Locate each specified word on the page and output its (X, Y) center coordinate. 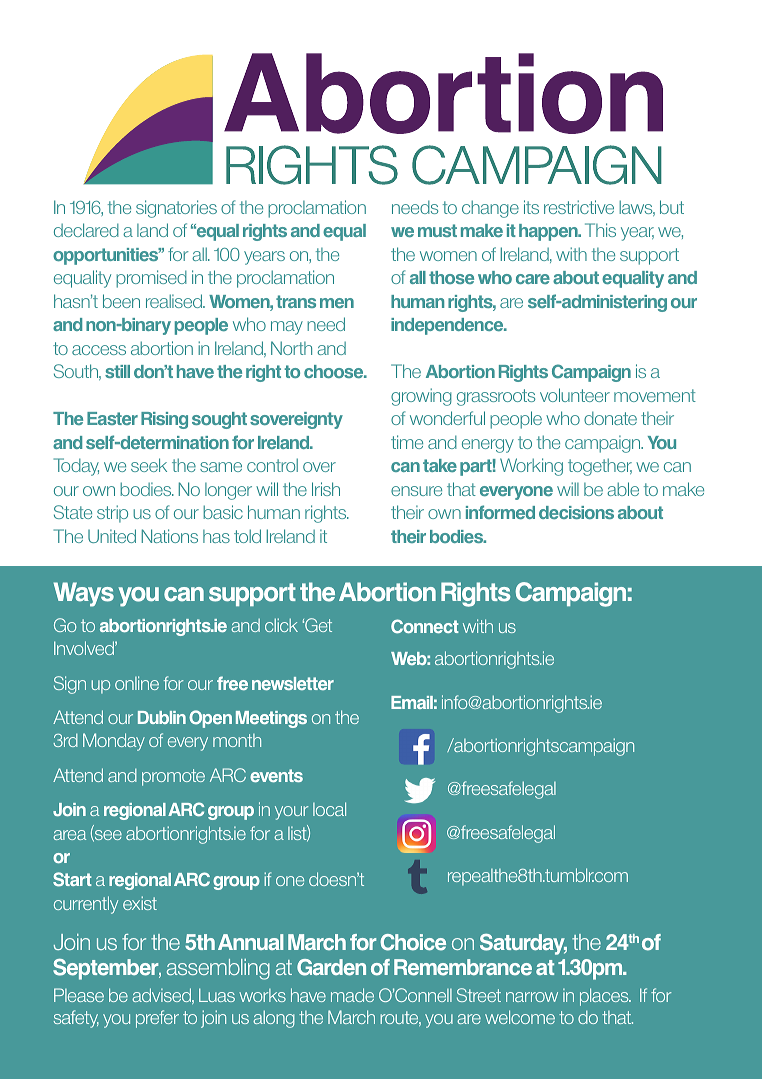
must (437, 230)
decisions (576, 512)
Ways (83, 594)
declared (86, 230)
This (600, 230)
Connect (425, 626)
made (352, 995)
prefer (157, 1019)
